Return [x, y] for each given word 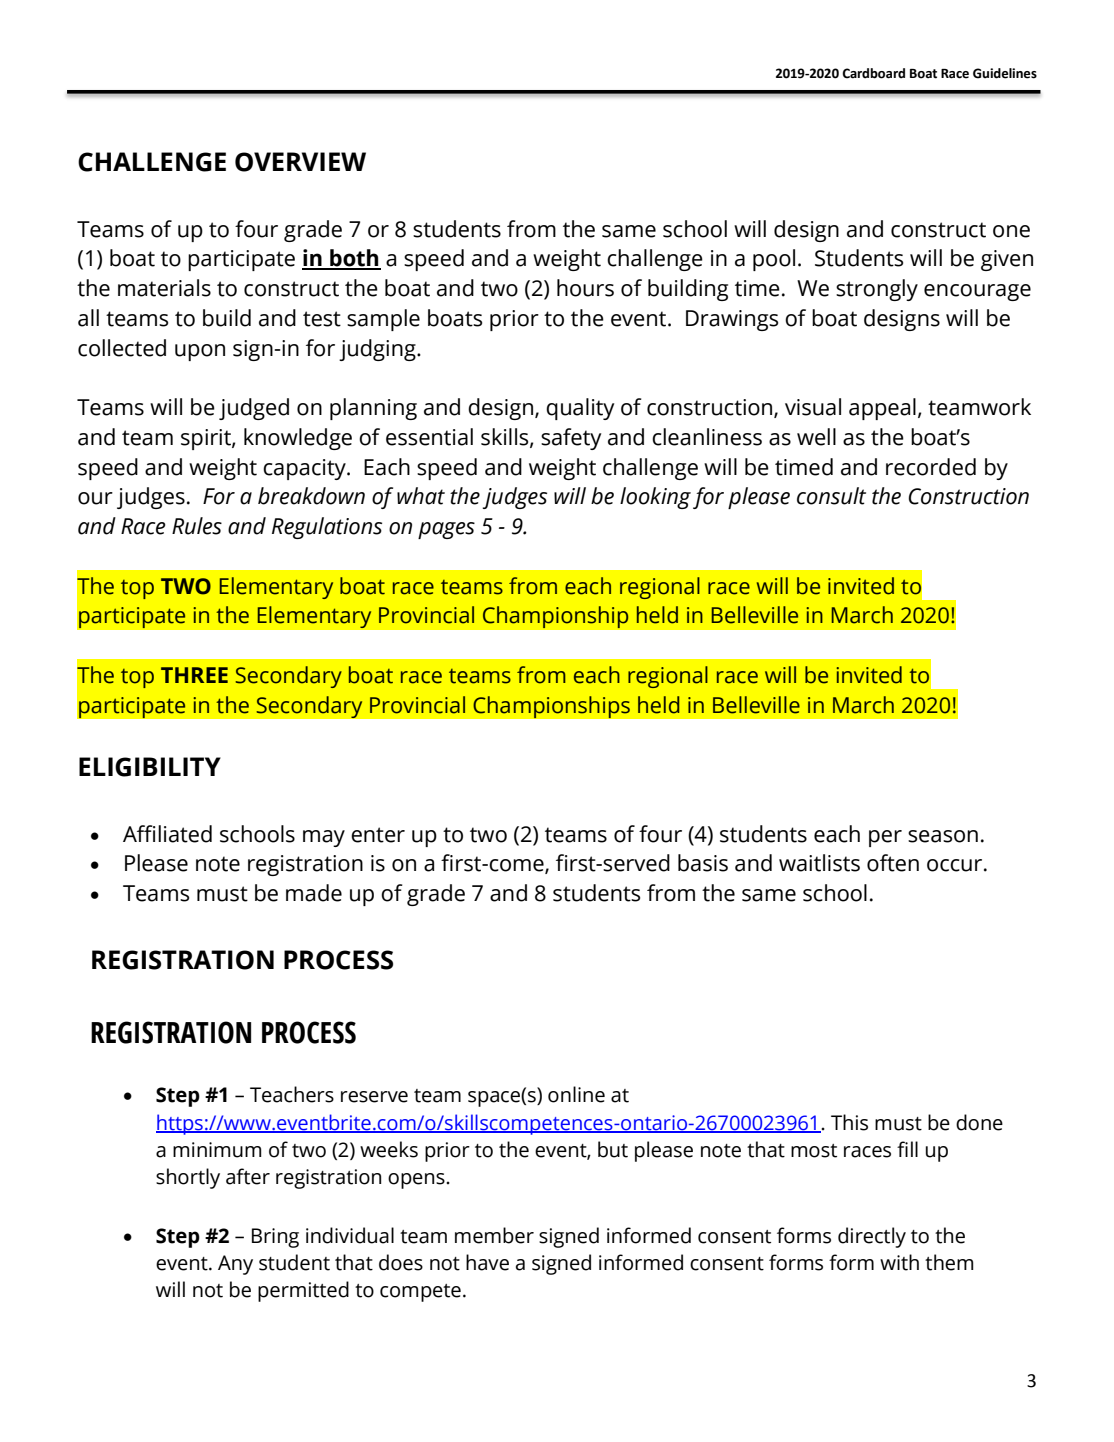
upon [200, 352]
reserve [374, 1097]
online [576, 1094]
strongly [877, 290]
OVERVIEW [300, 162]
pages [446, 530]
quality [580, 409]
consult [831, 496]
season [943, 836]
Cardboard [873, 73]
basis [703, 863]
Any [235, 1265]
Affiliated [167, 834]
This [849, 1122]
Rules [197, 526]
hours [585, 288]
